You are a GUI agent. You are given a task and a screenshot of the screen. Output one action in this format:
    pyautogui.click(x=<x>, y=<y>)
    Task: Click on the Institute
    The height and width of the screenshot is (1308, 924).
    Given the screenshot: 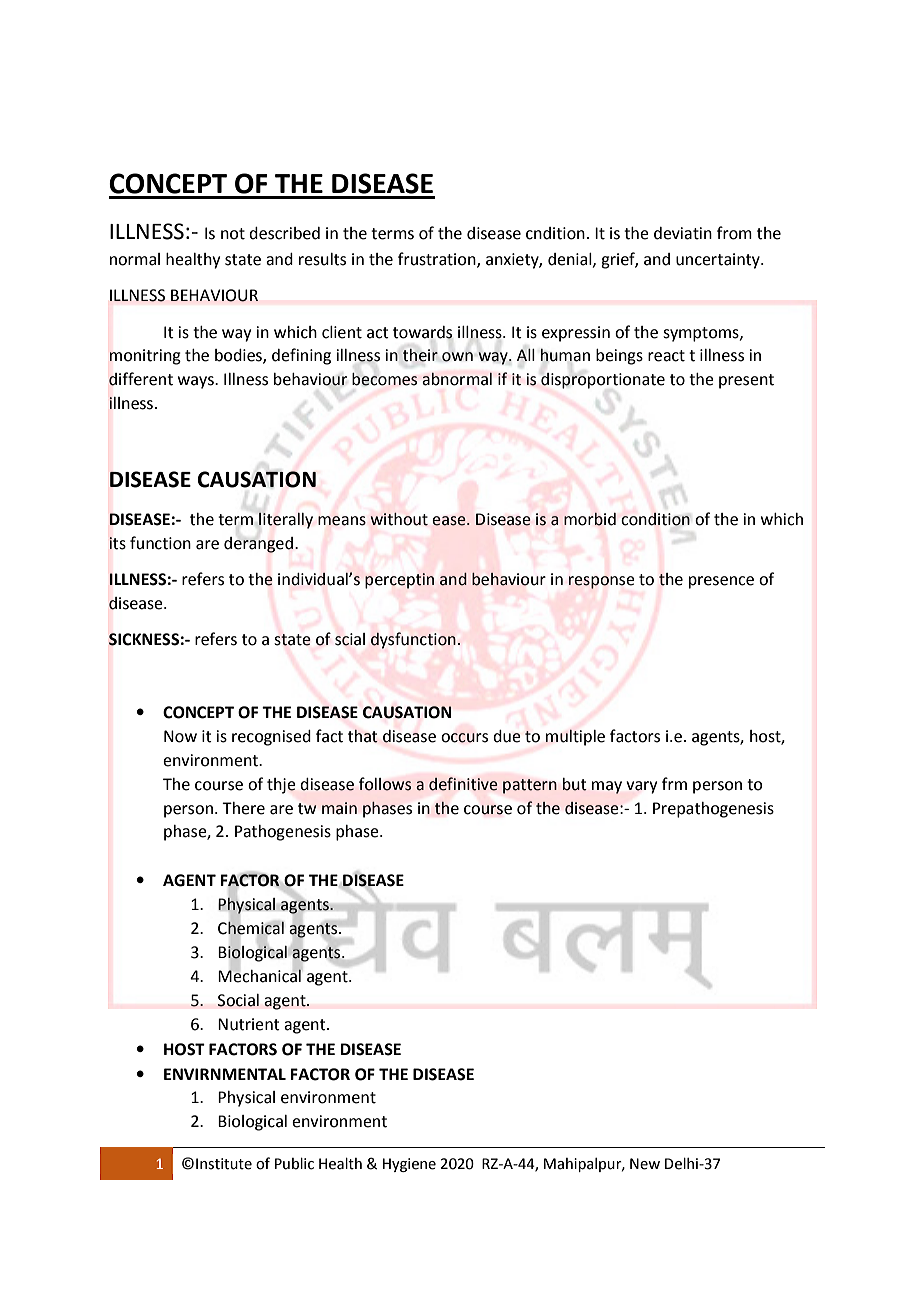 What is the action you would take?
    pyautogui.click(x=224, y=1164)
